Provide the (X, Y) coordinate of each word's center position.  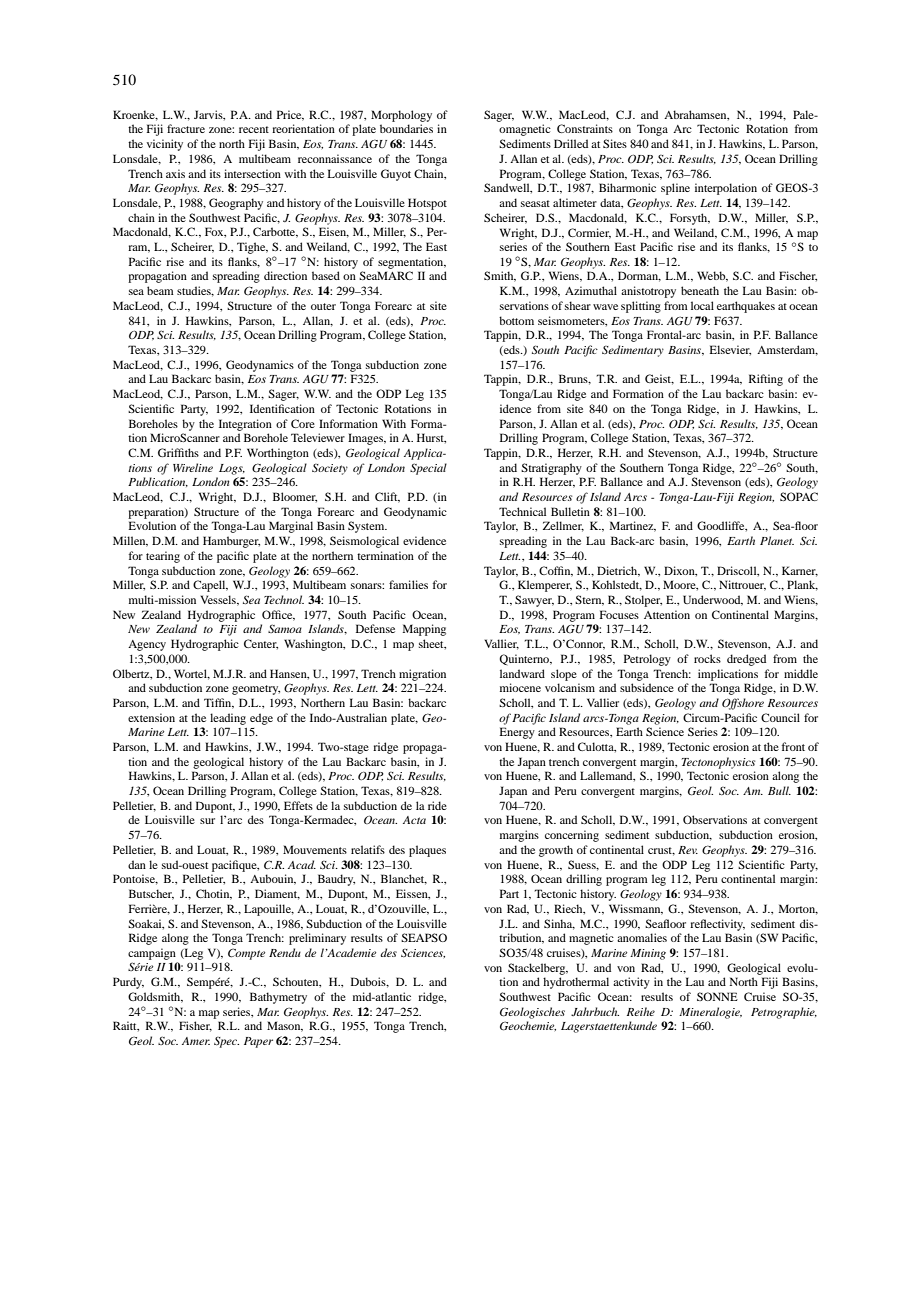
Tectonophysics (718, 763)
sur (207, 821)
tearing (163, 557)
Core (303, 423)
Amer (196, 1041)
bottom (516, 320)
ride (437, 805)
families (408, 584)
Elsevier (730, 350)
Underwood (713, 600)
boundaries (406, 128)
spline (675, 189)
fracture (186, 128)
